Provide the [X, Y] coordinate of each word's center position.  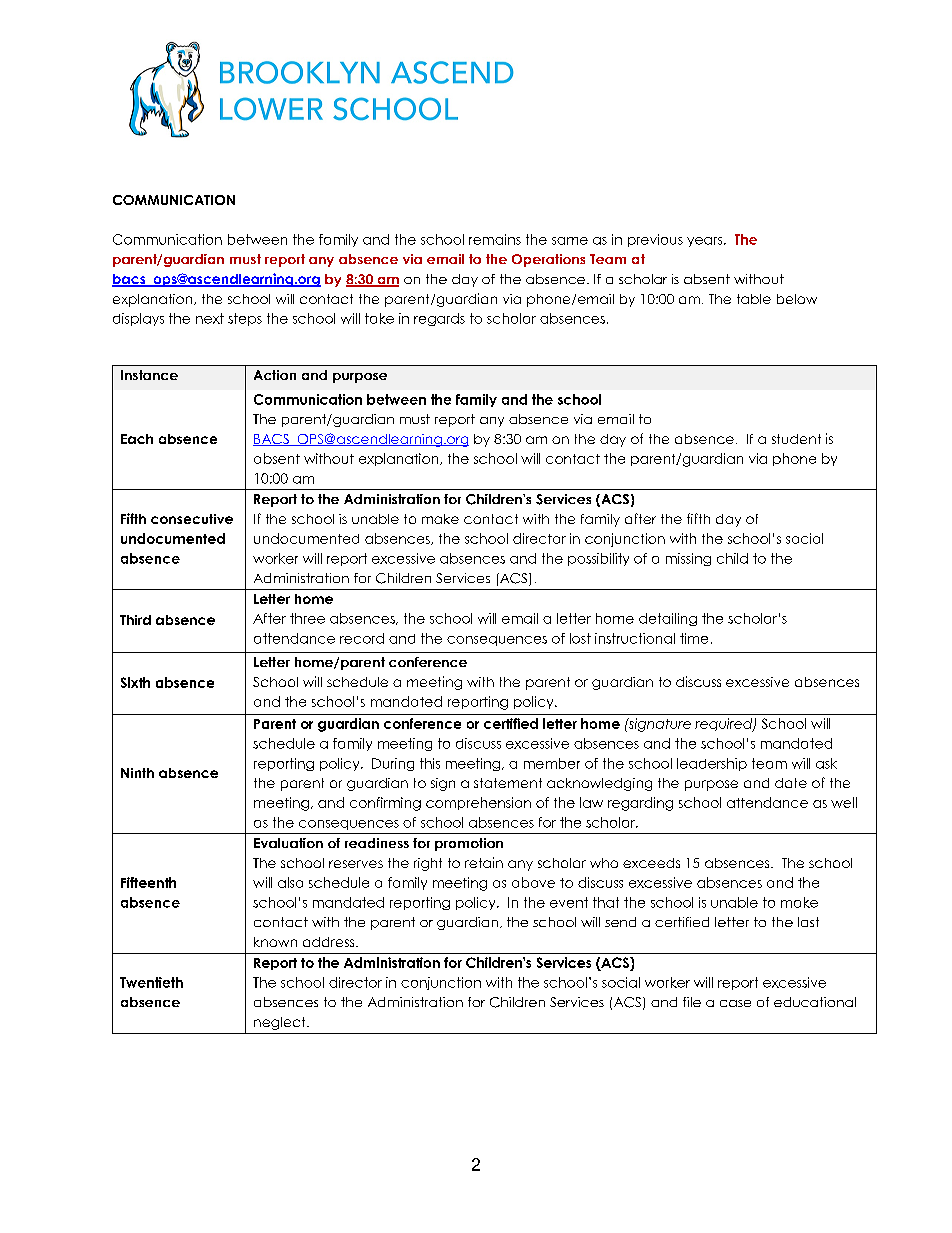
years [706, 242]
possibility [598, 559]
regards [439, 319]
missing [688, 559]
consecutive [192, 519]
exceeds [651, 863]
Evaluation [288, 843]
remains [495, 239]
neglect [281, 1023]
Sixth [135, 682]
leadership [712, 764]
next [210, 318]
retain [484, 862]
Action [275, 375]
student [796, 439]
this [430, 763]
